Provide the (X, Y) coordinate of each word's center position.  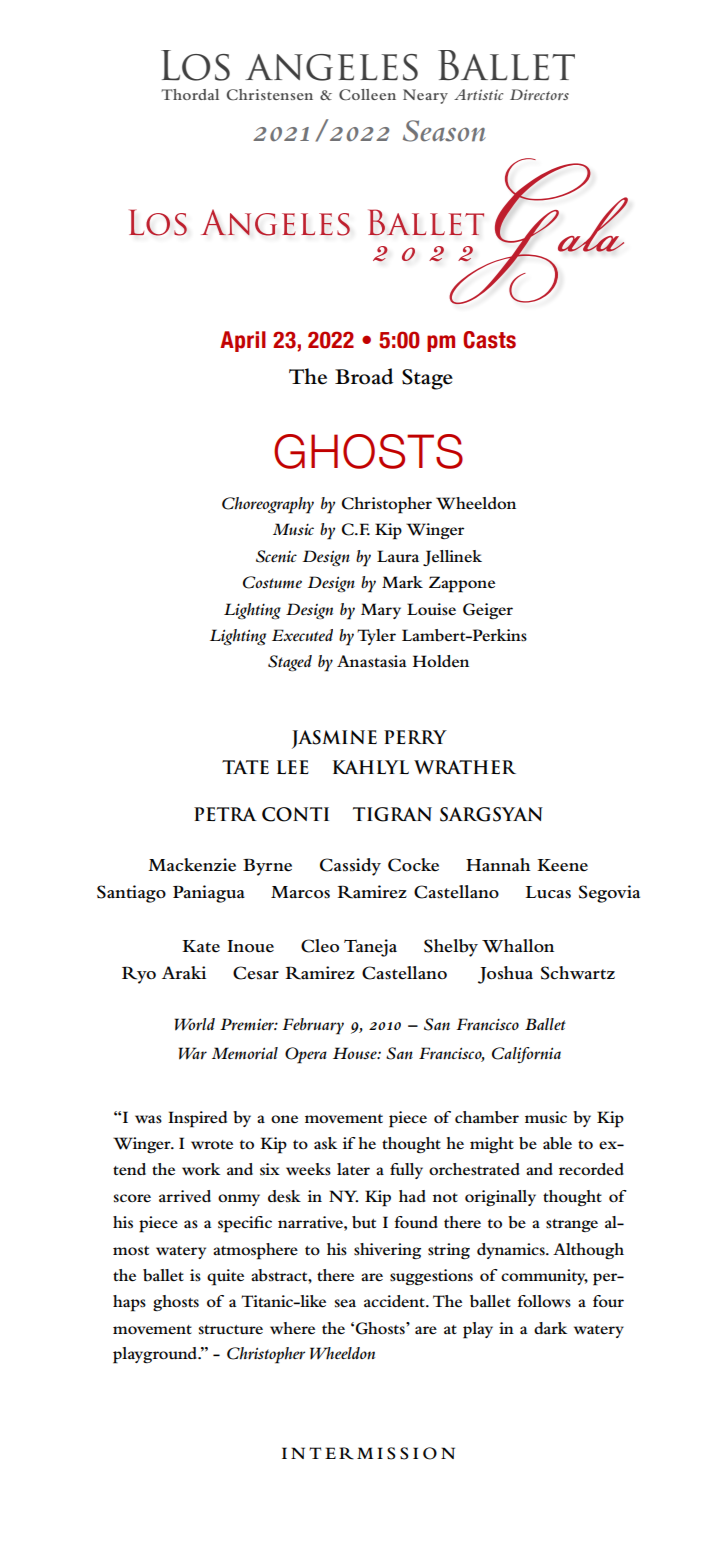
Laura (398, 556)
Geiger (488, 611)
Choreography (268, 505)
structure (231, 1329)
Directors (539, 94)
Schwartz (578, 973)
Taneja (370, 948)
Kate (201, 946)
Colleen (367, 95)
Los (195, 65)
